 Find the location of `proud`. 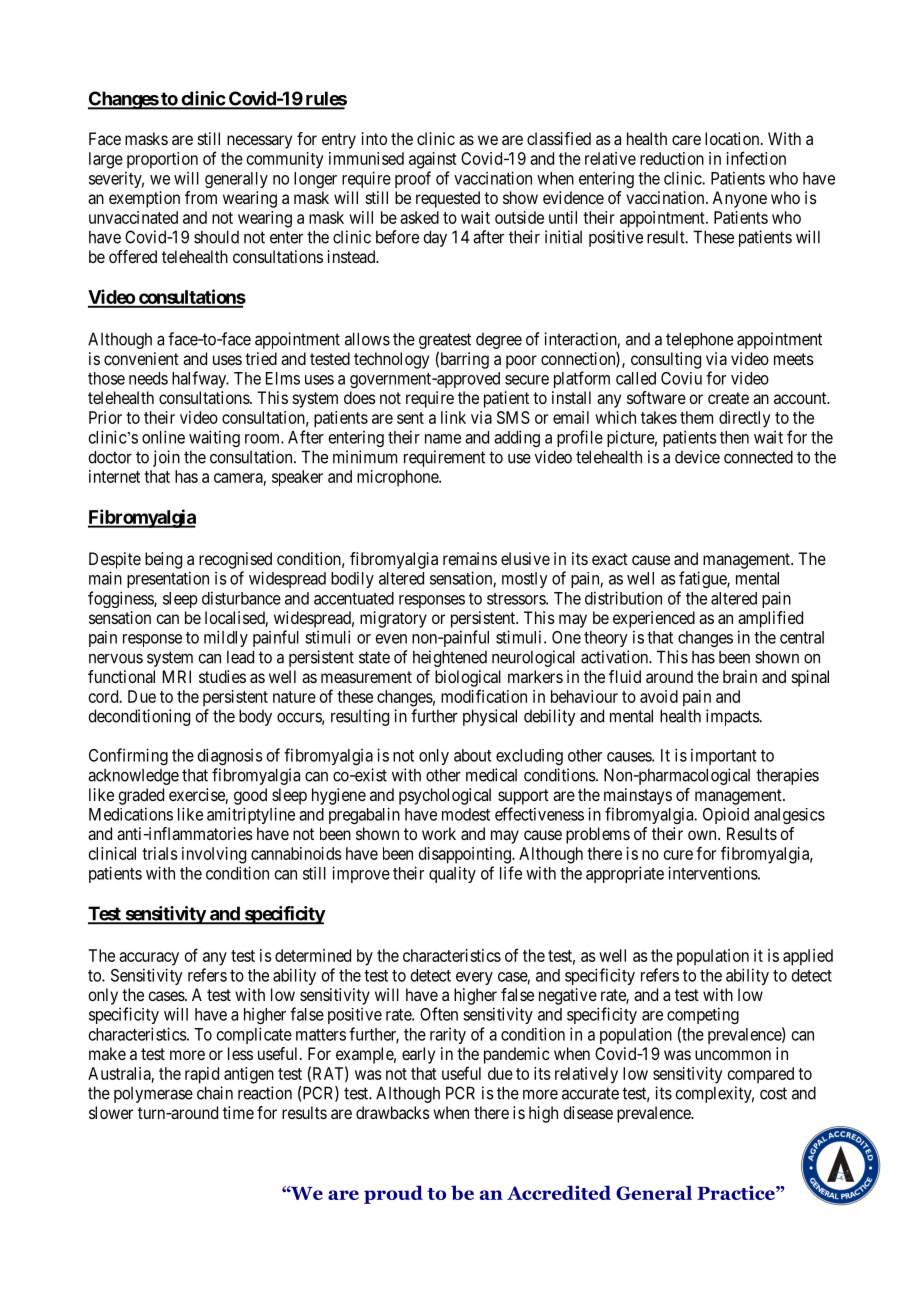

proud is located at coordinates (393, 1194).
